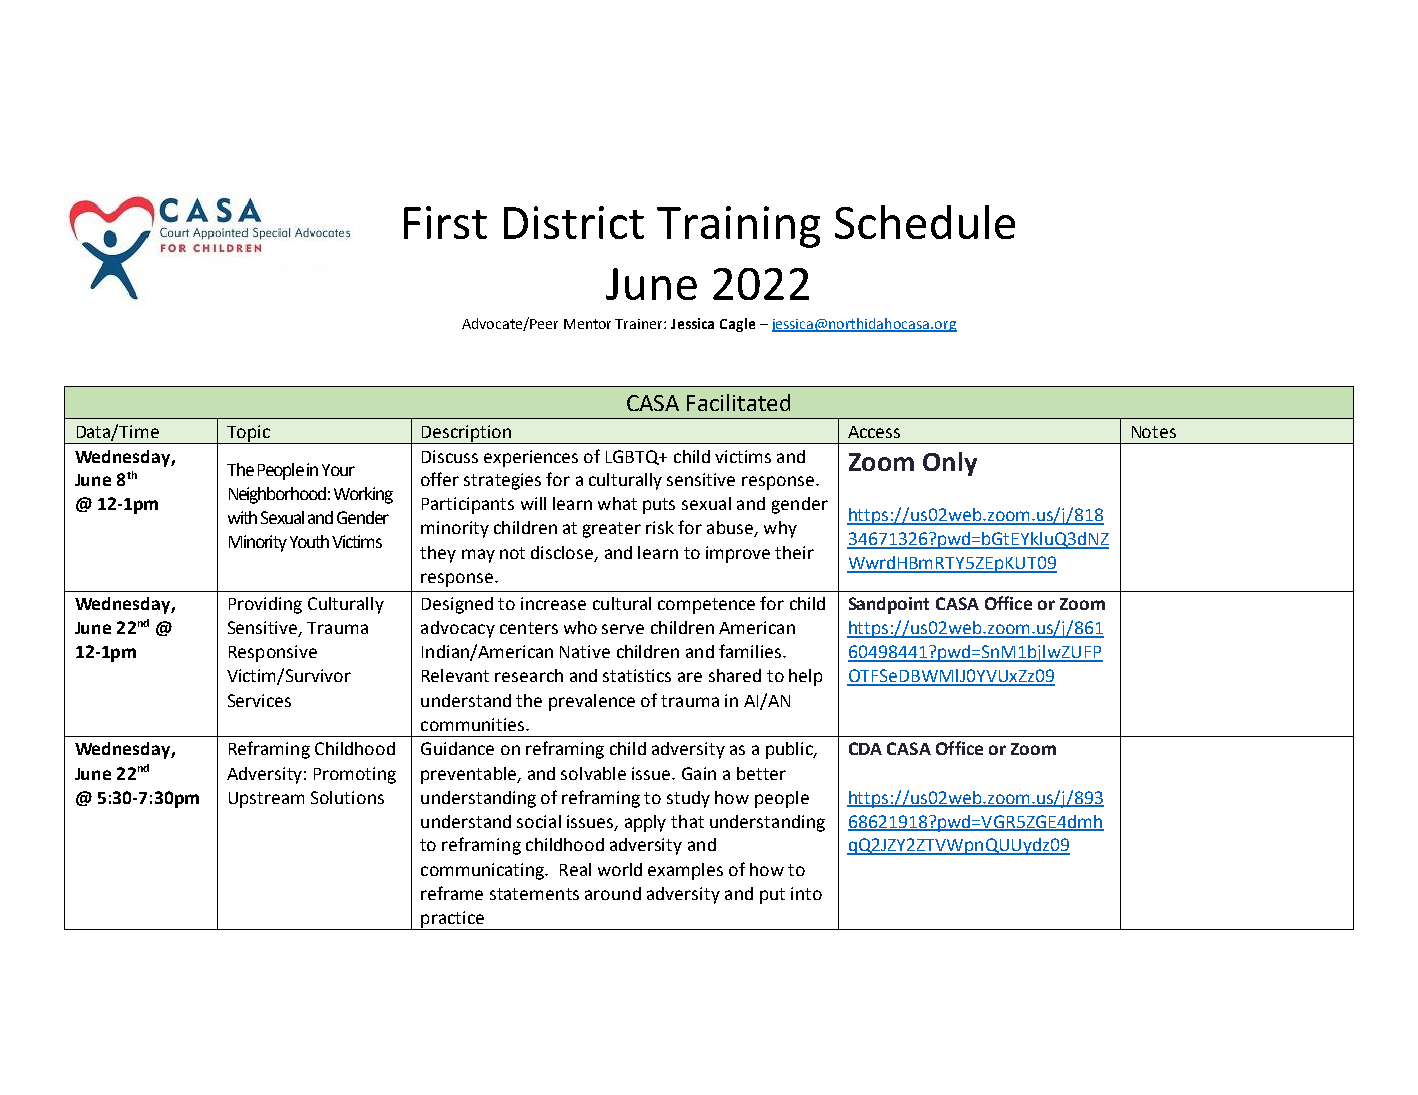  I want to click on improve, so click(738, 554).
